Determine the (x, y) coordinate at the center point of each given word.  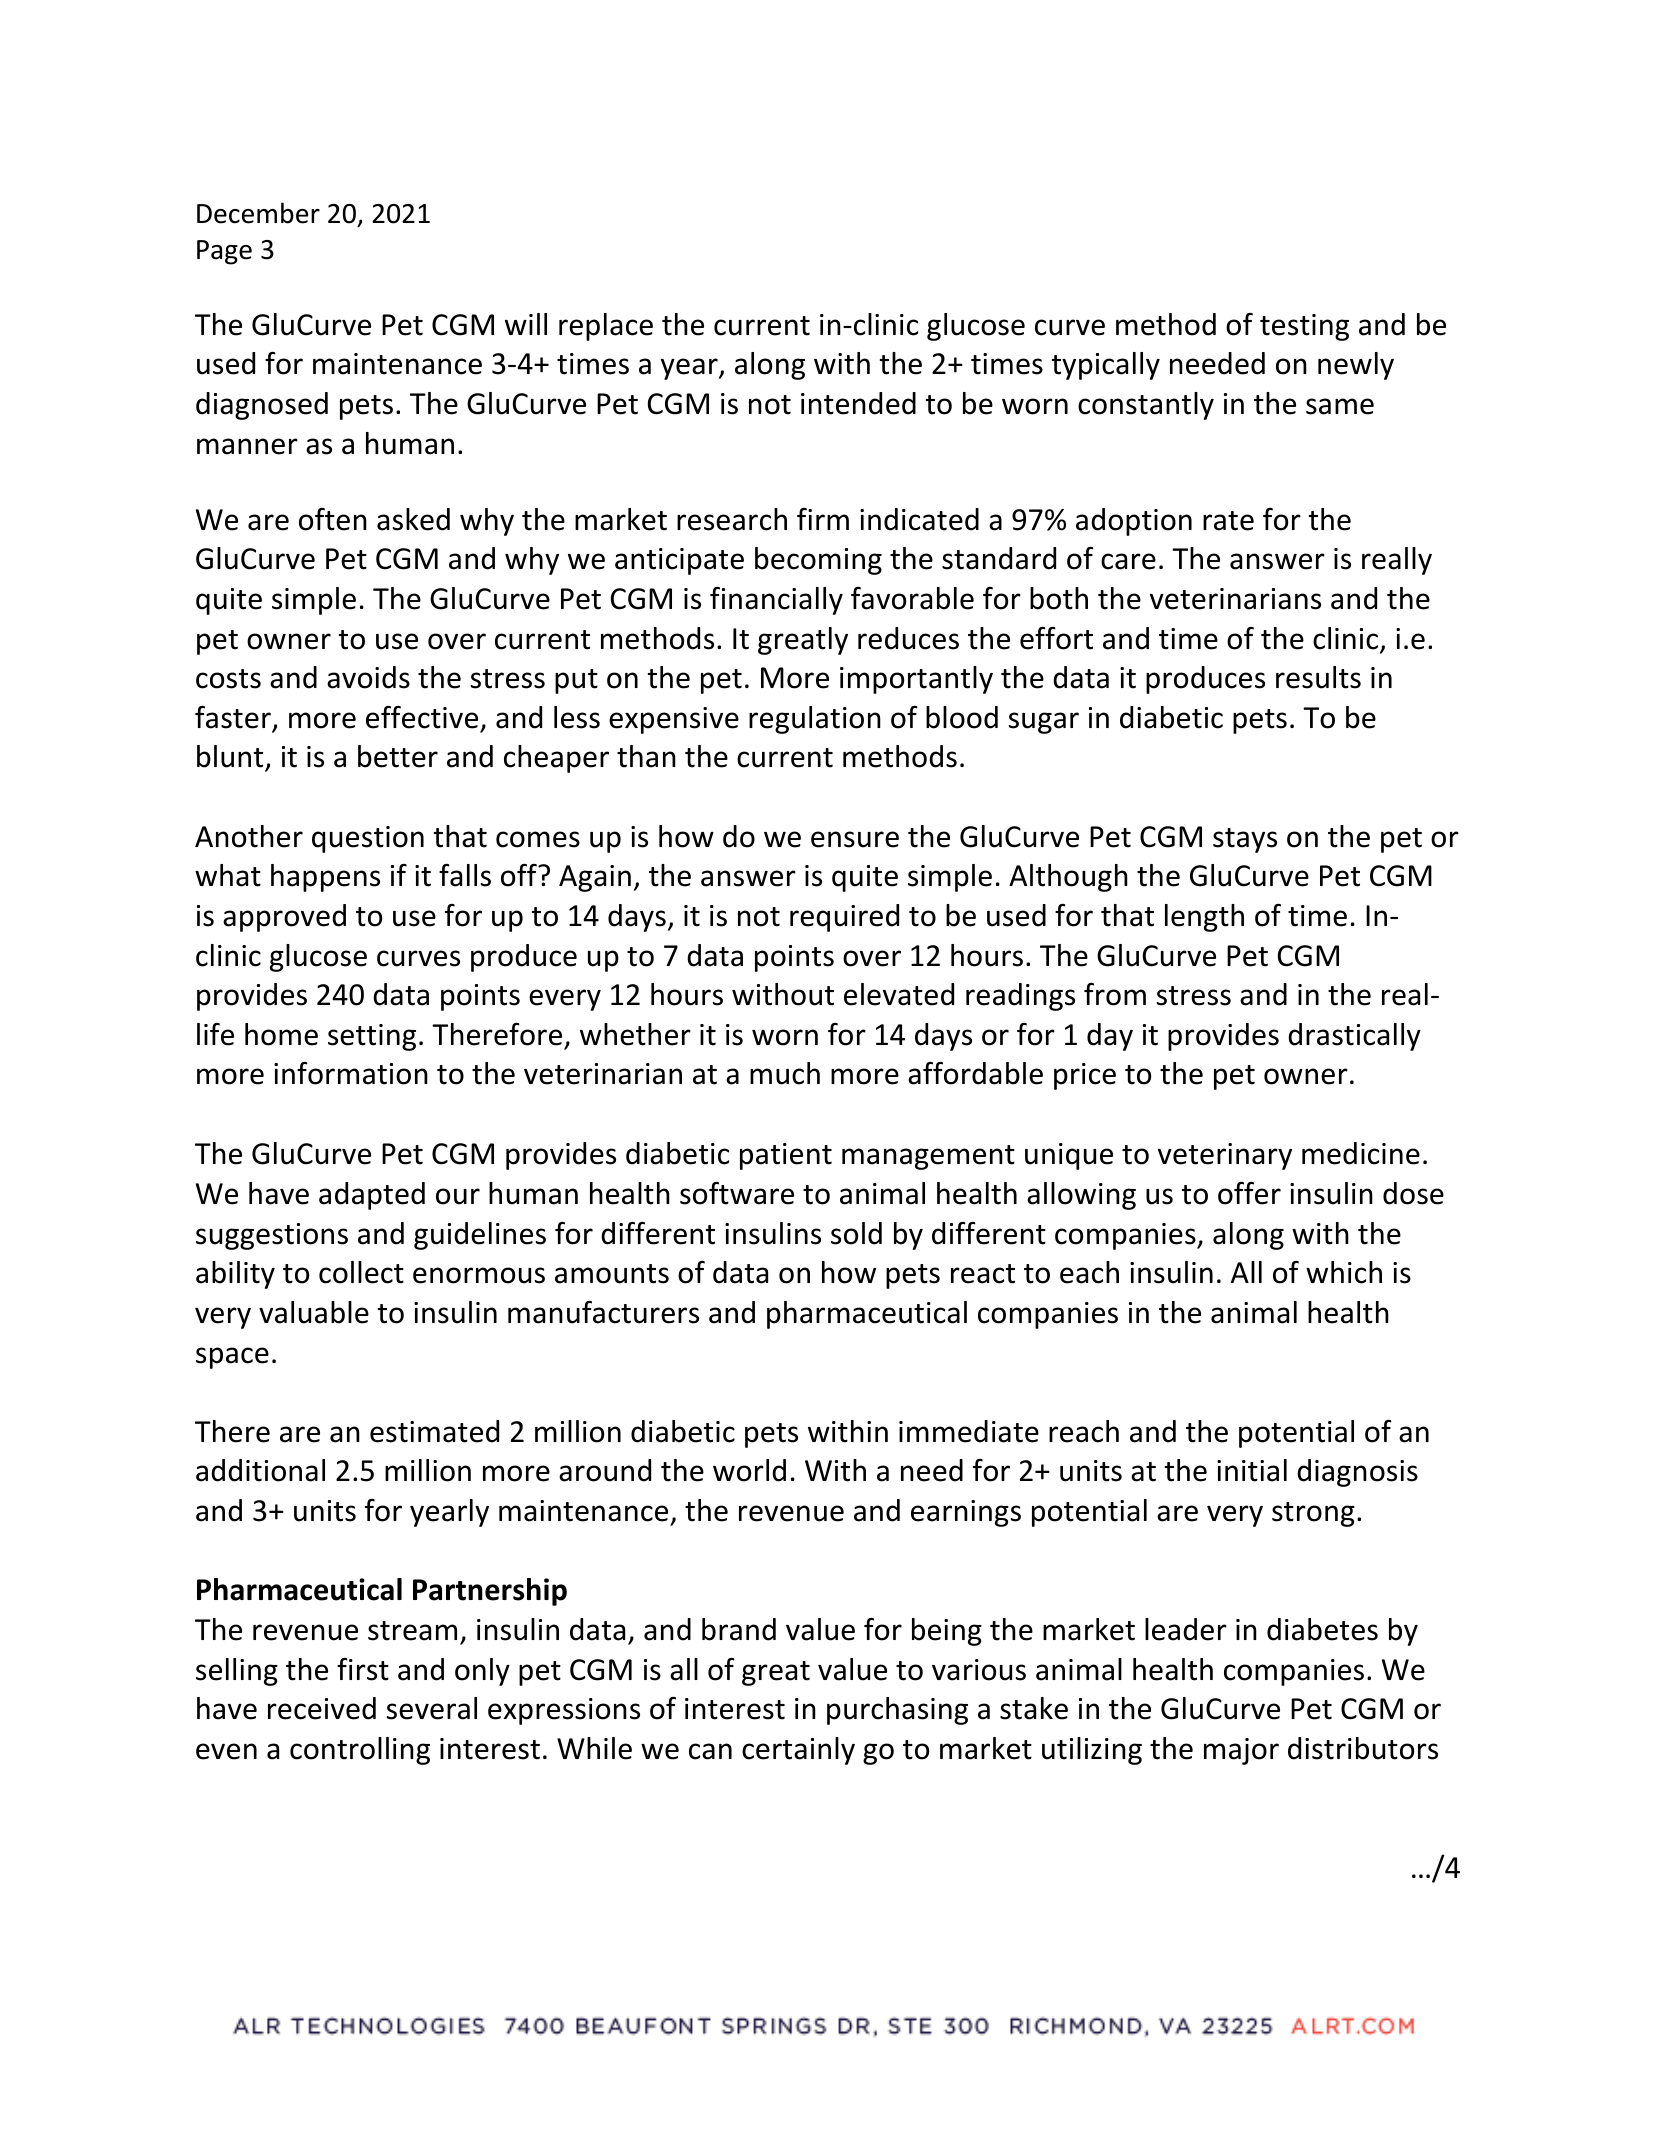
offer (1249, 1193)
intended (858, 403)
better (398, 756)
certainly (798, 1751)
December (258, 213)
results (1318, 677)
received (322, 1708)
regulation (815, 720)
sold (856, 1233)
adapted (372, 1196)
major (1241, 1751)
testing (1304, 327)
